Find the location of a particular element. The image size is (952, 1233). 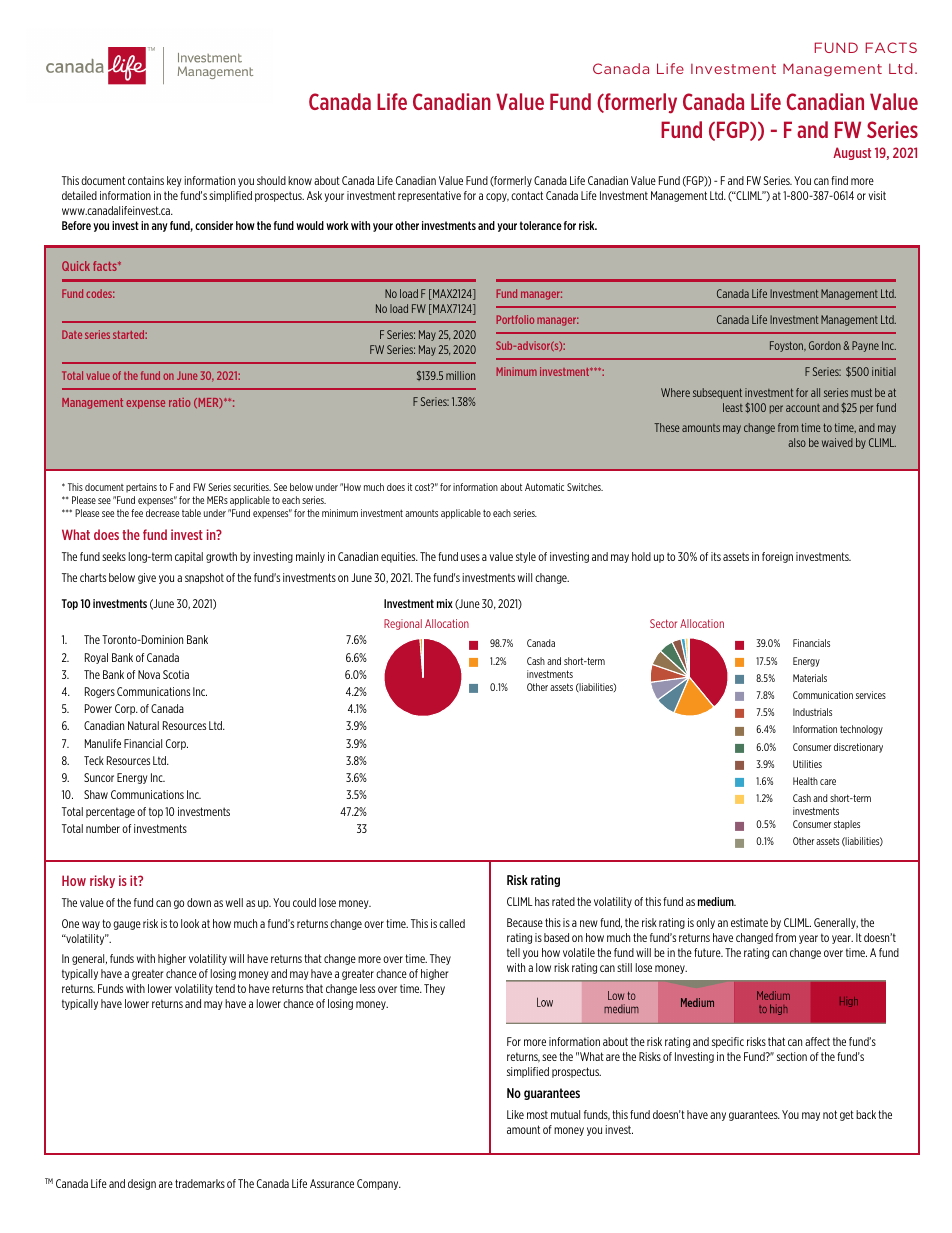

design is located at coordinates (142, 1184).
